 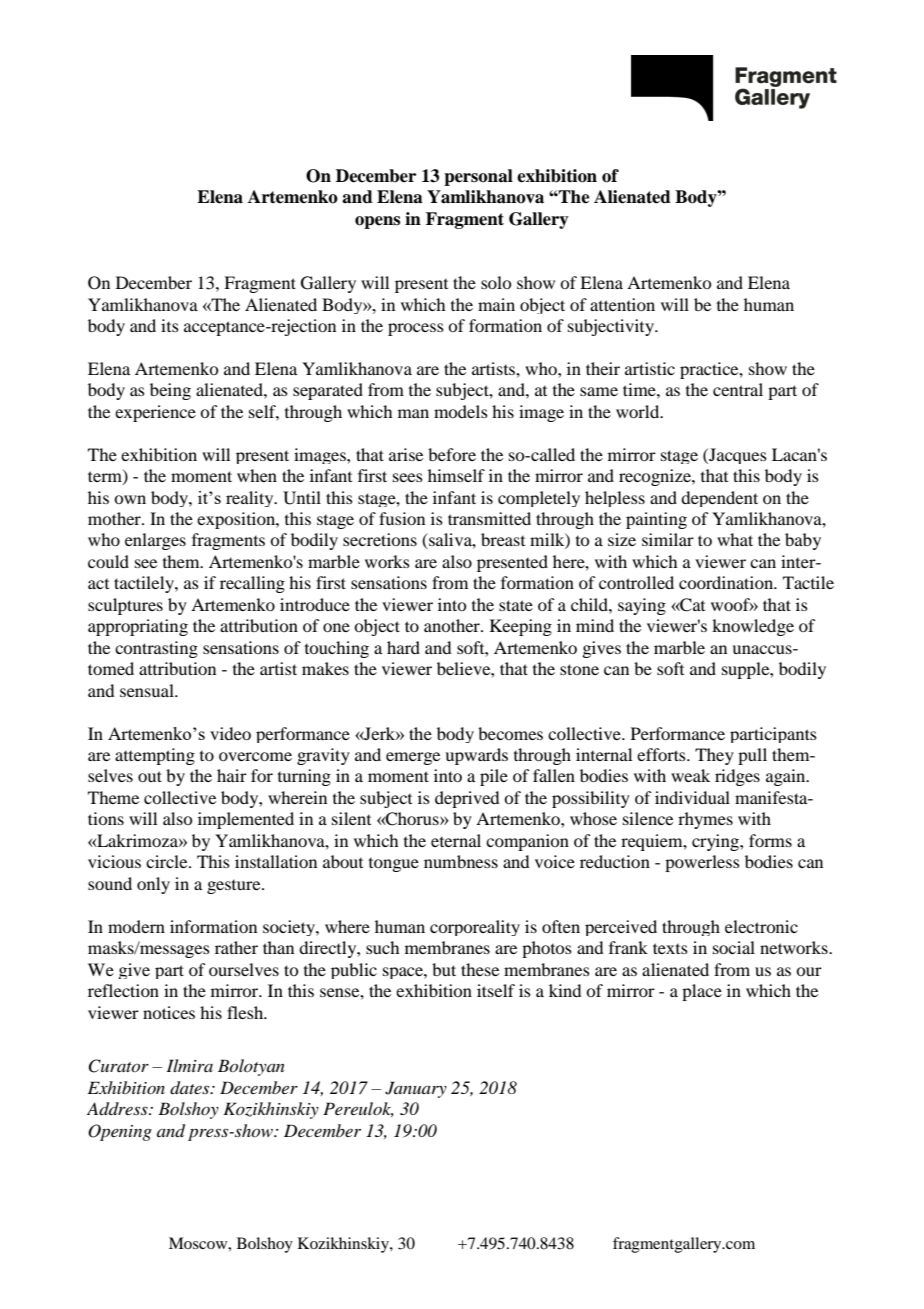 What do you see at coordinates (156, 649) in the page?
I see `contrasting` at bounding box center [156, 649].
